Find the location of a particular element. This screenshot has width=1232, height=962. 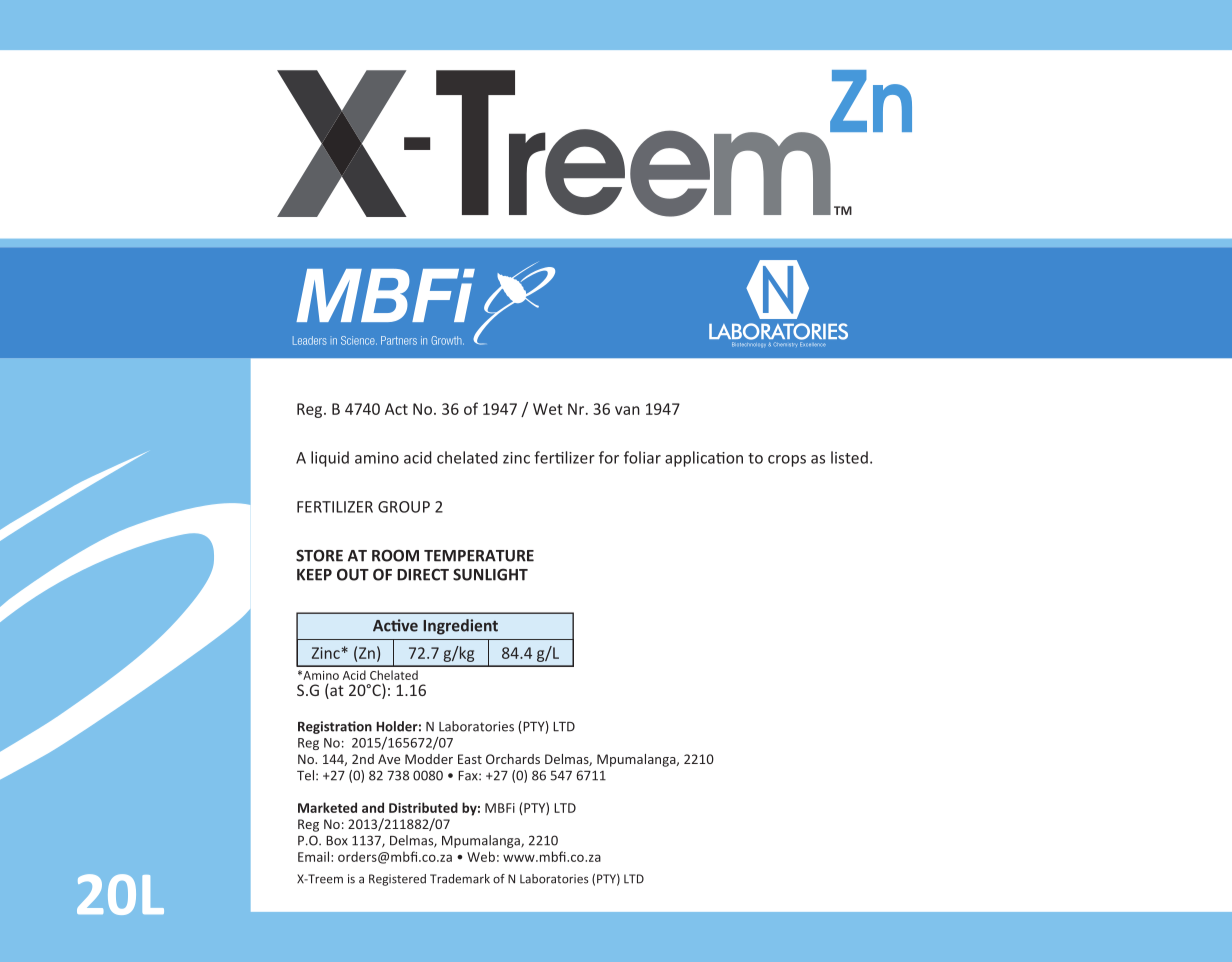

listed is located at coordinates (849, 457).
